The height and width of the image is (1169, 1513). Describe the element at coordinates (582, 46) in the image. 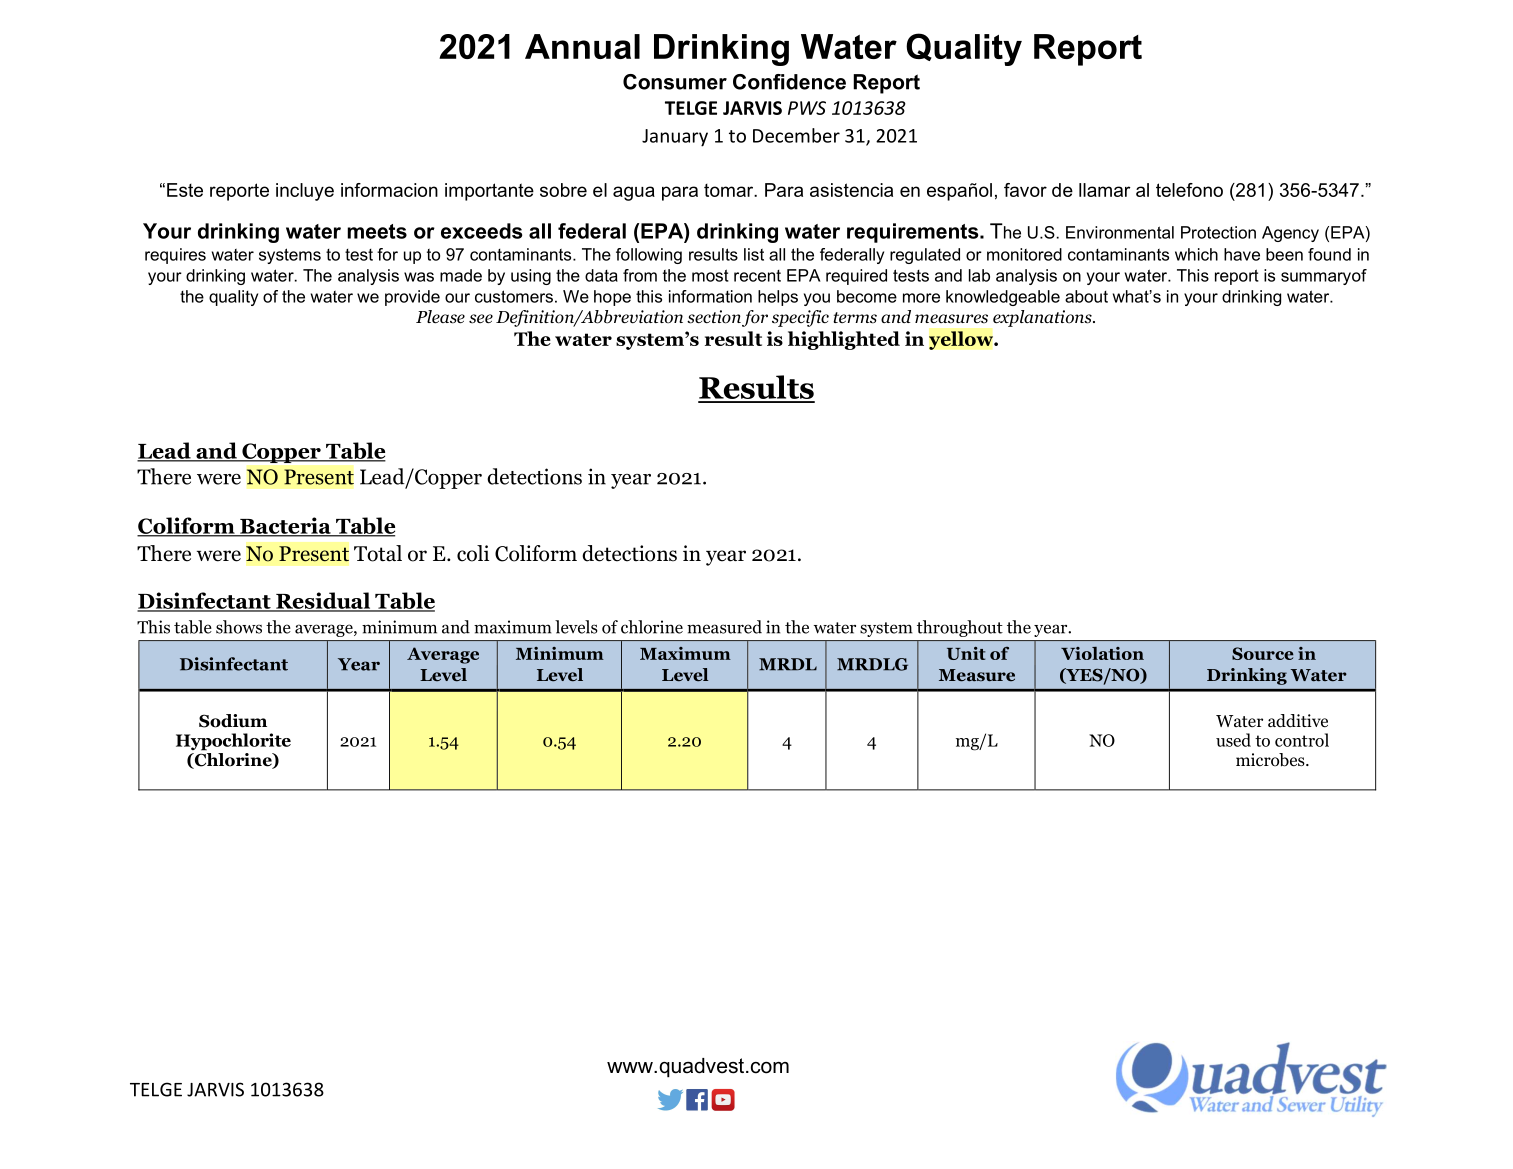

I see `Annual` at that location.
